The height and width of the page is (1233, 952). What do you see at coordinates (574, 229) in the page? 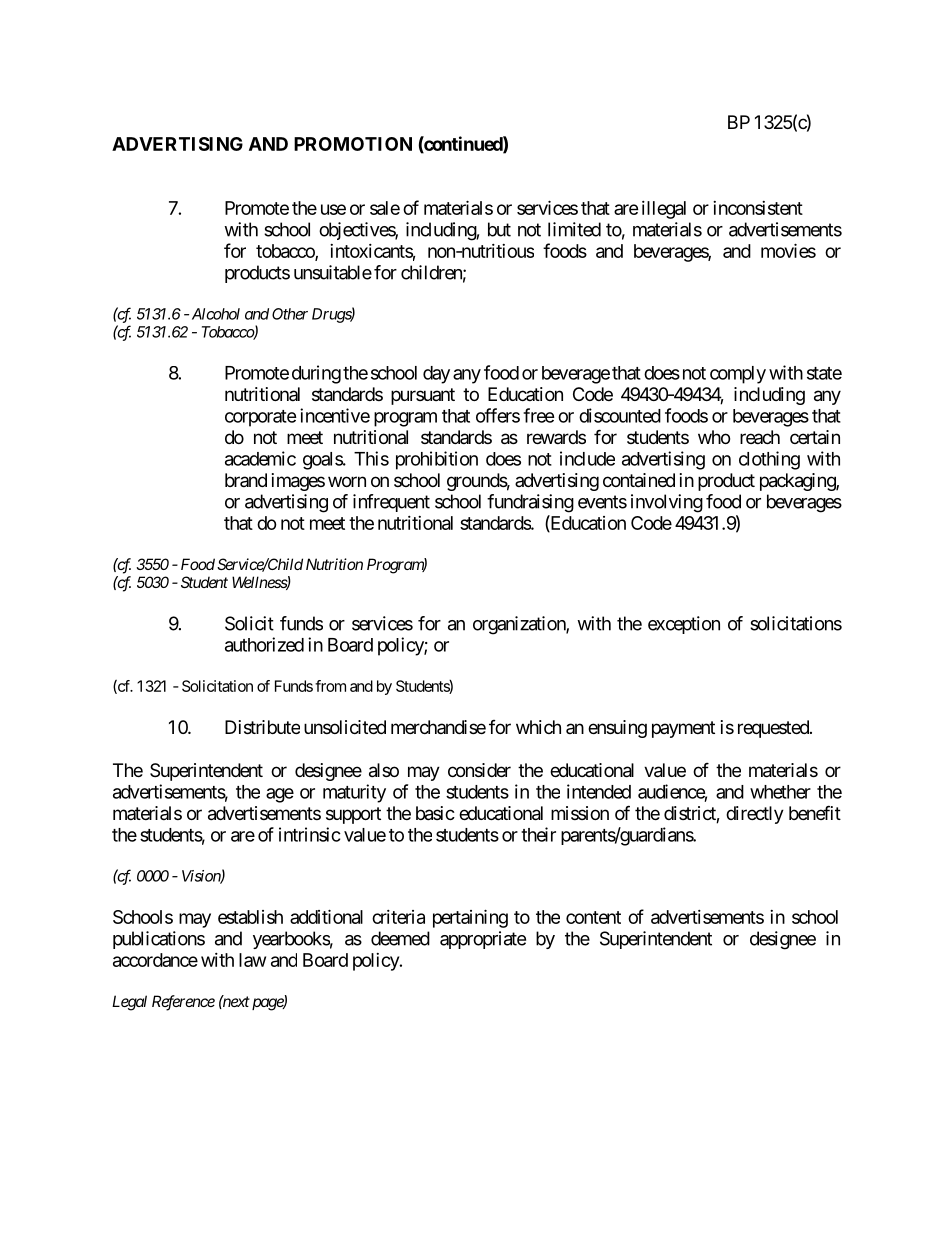
I see `limited` at bounding box center [574, 229].
